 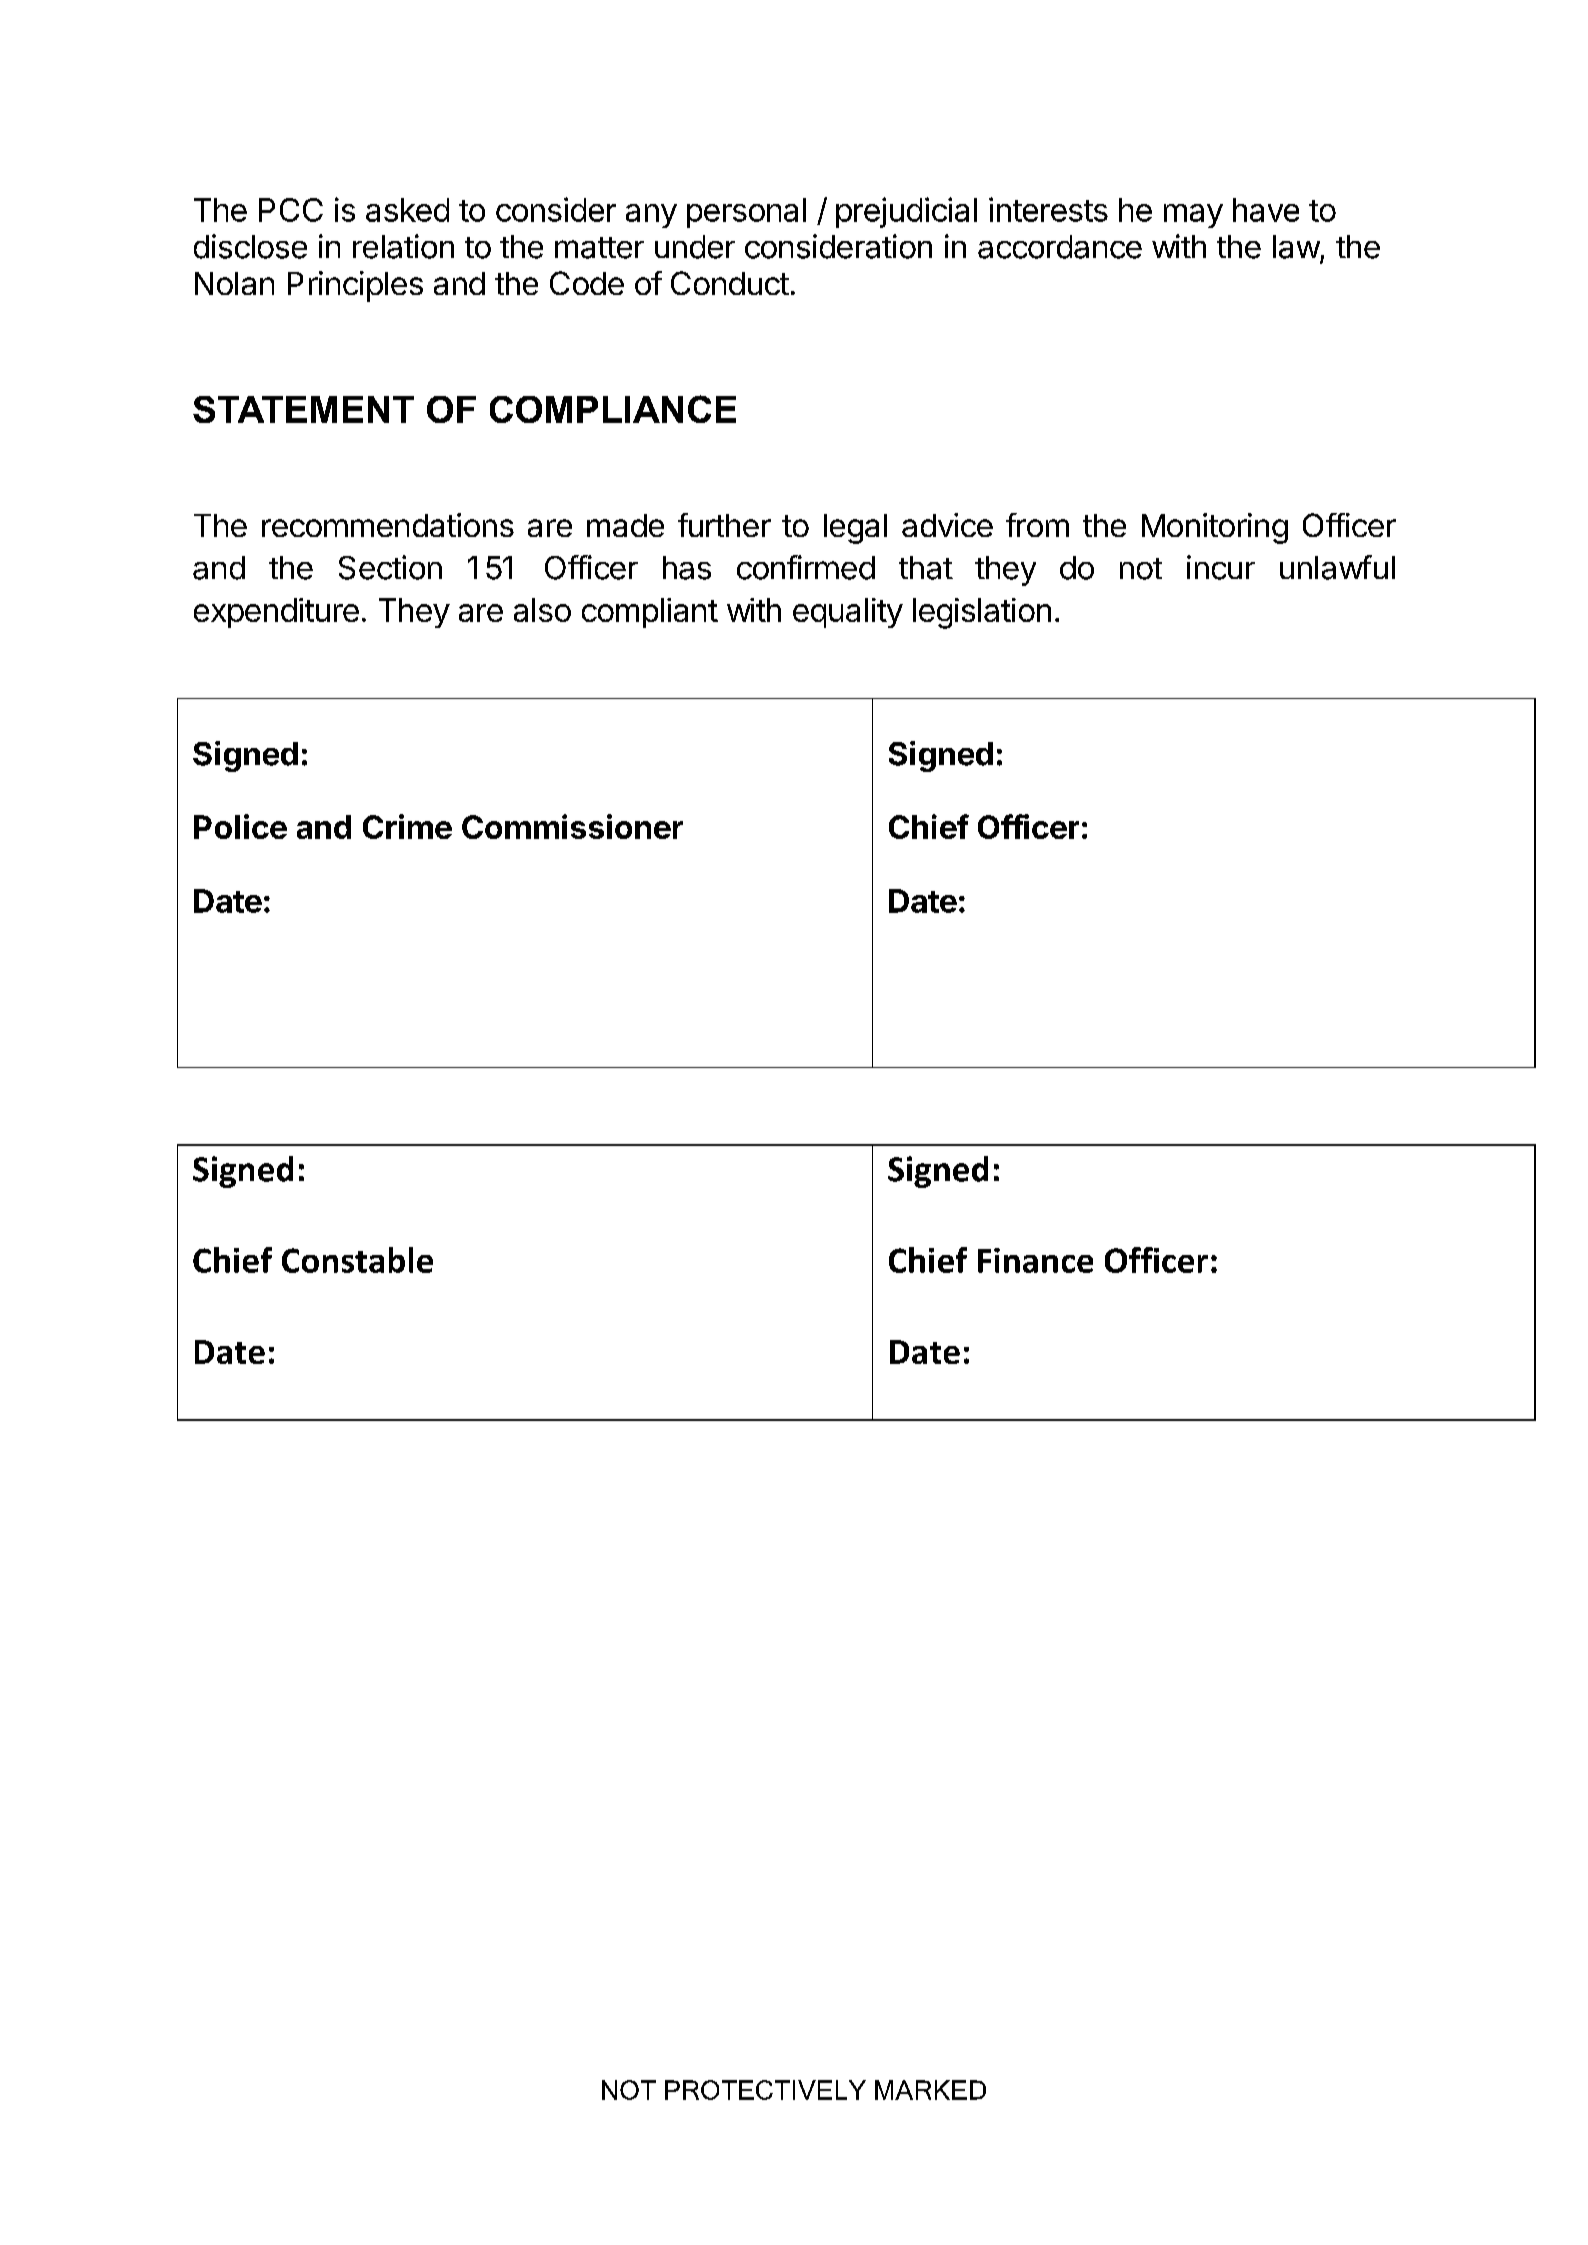 I want to click on expenditure, so click(x=276, y=613).
